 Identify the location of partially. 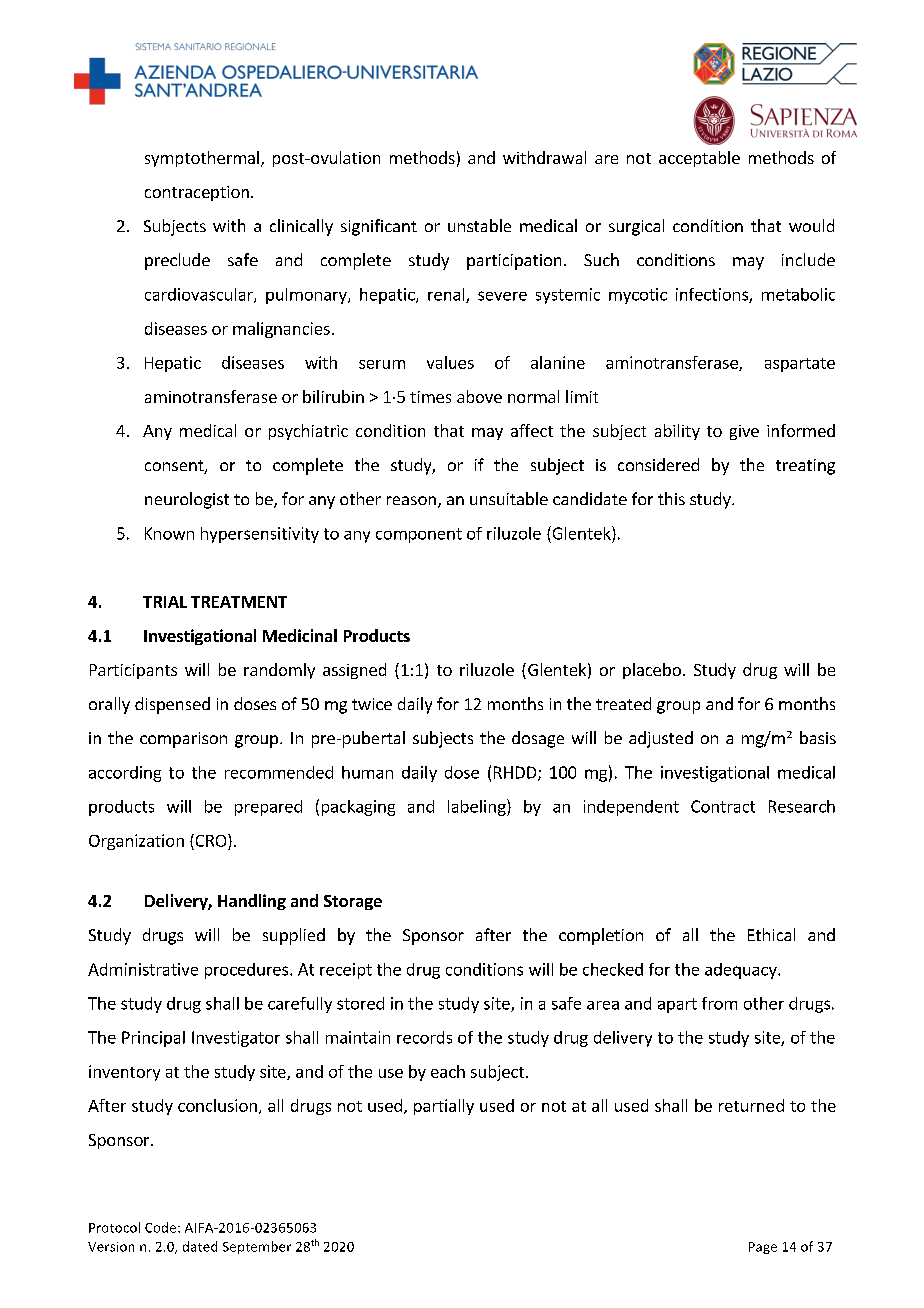
(444, 1107).
